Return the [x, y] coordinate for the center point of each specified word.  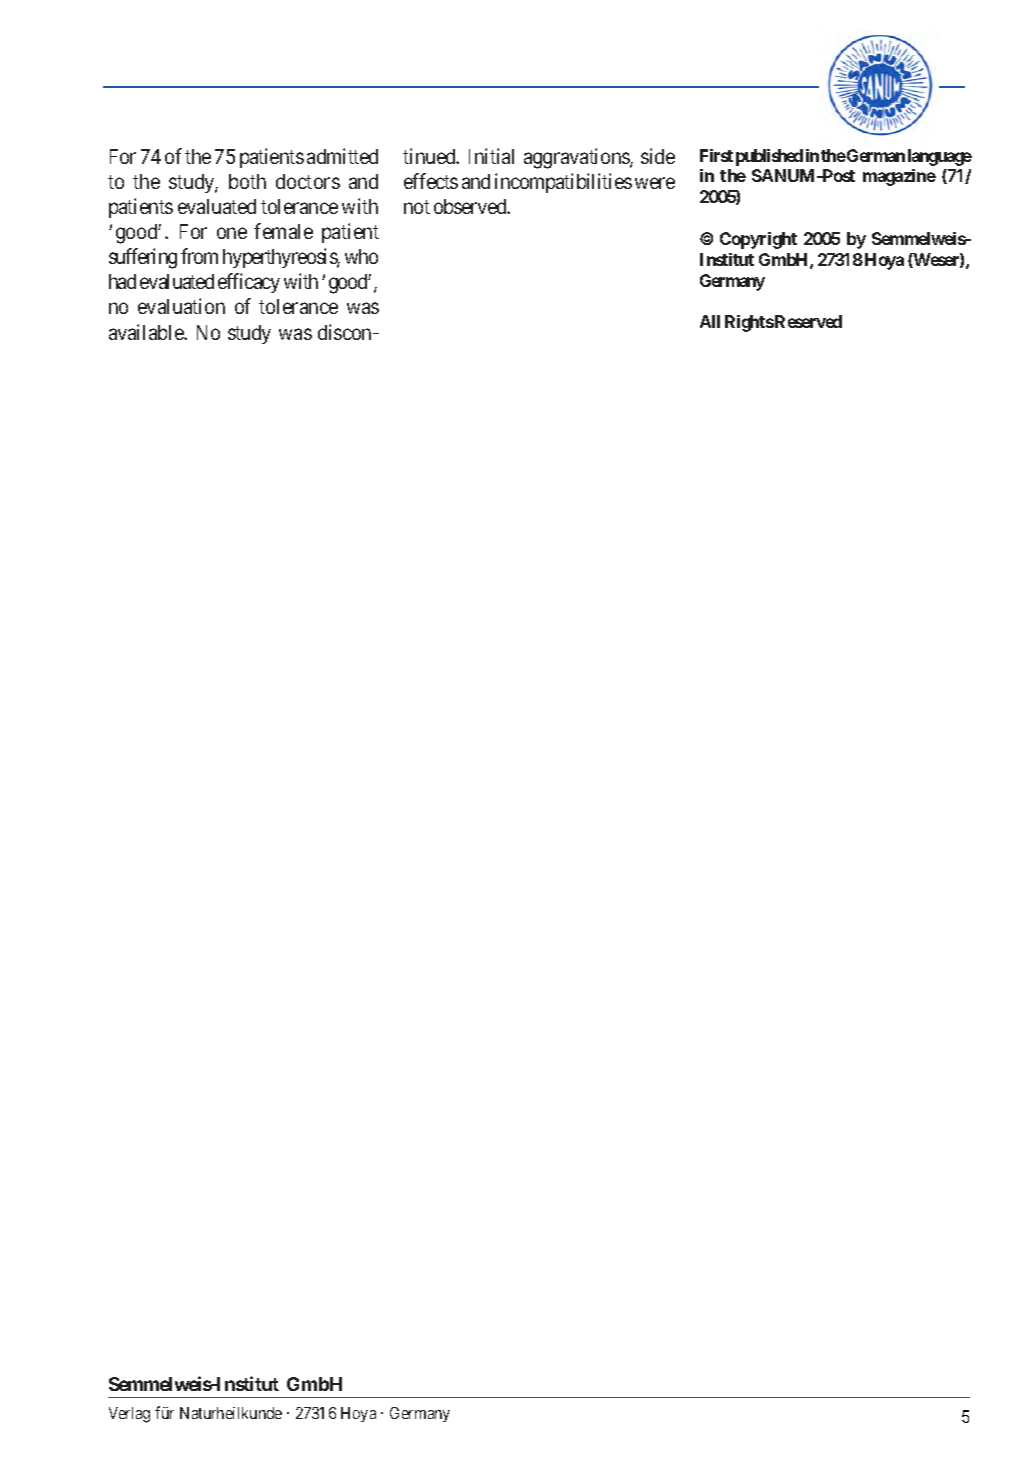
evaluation [181, 306]
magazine [899, 177]
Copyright [758, 240]
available [147, 332]
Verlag [129, 1415]
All [710, 321]
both [247, 181]
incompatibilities [563, 183]
